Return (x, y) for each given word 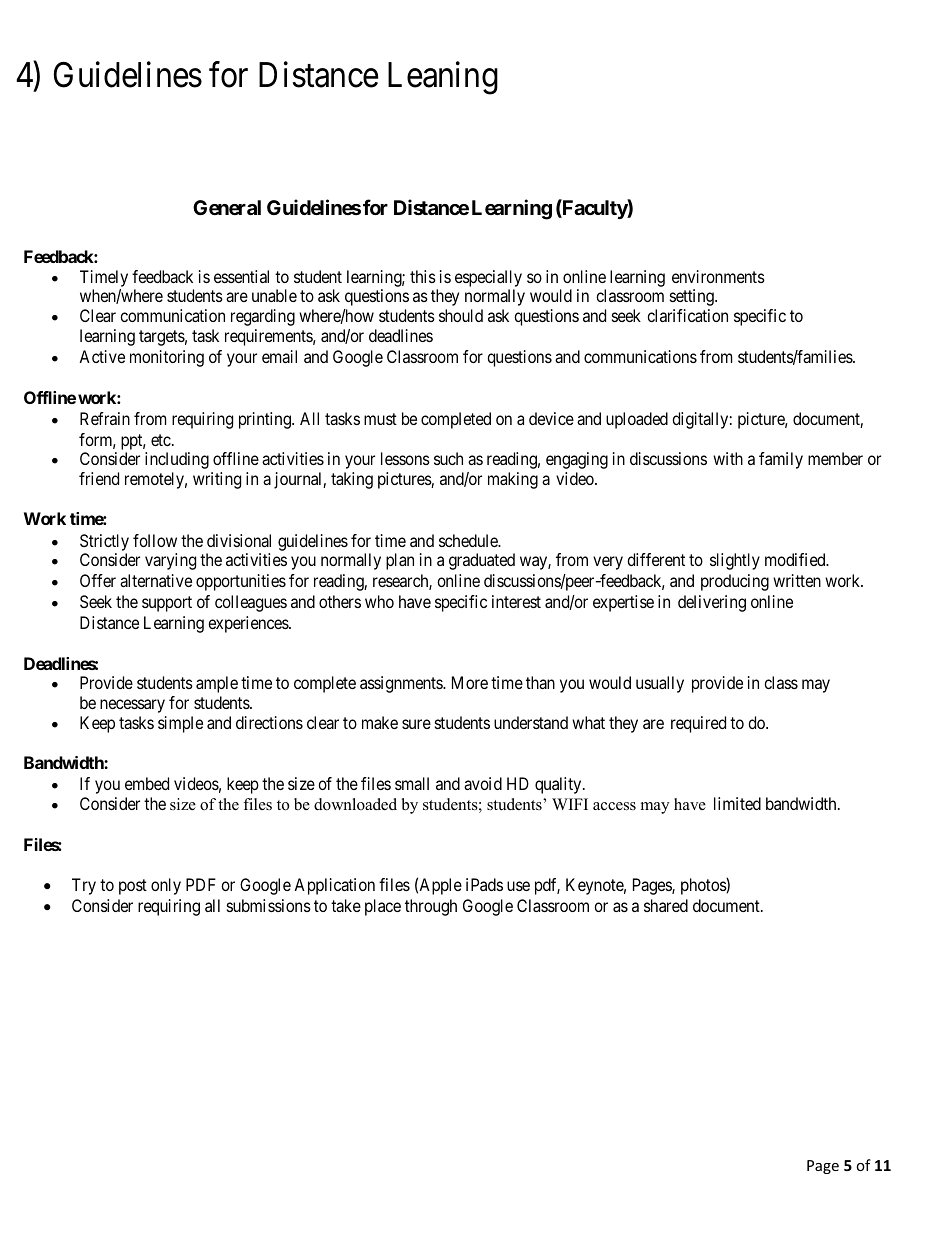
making (513, 480)
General (227, 207)
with (728, 458)
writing (217, 480)
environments (718, 276)
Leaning (443, 78)
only (166, 886)
